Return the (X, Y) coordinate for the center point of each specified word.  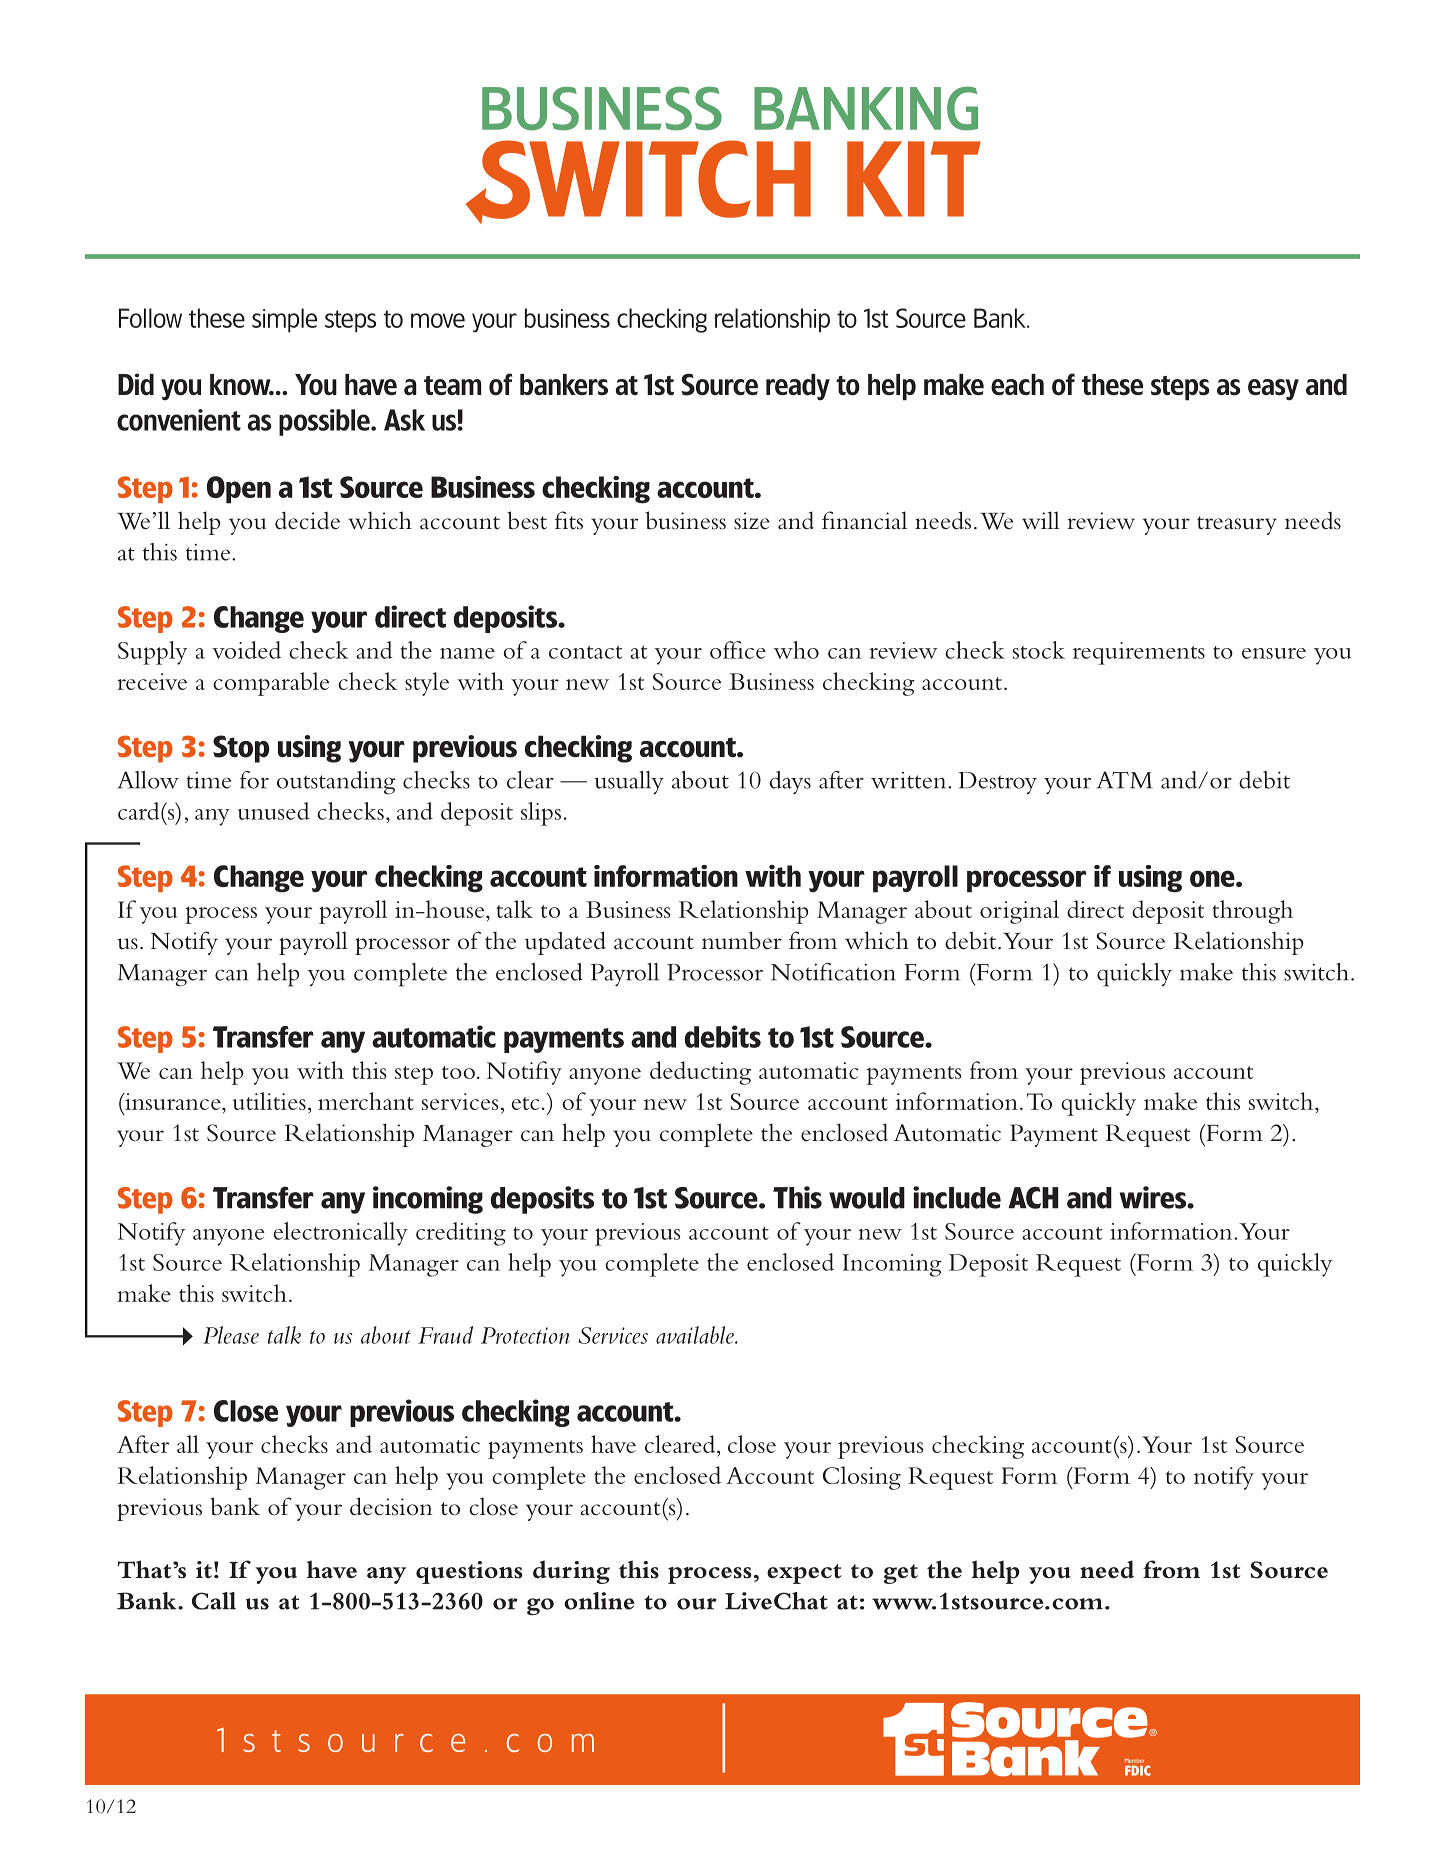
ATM (1124, 780)
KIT (914, 179)
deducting (700, 1073)
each (1017, 384)
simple (284, 320)
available (696, 1335)
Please (231, 1335)
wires (1154, 1197)
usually (629, 782)
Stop (241, 749)
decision (391, 1506)
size (752, 521)
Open (239, 490)
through (1252, 912)
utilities (269, 1101)
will (1041, 520)
